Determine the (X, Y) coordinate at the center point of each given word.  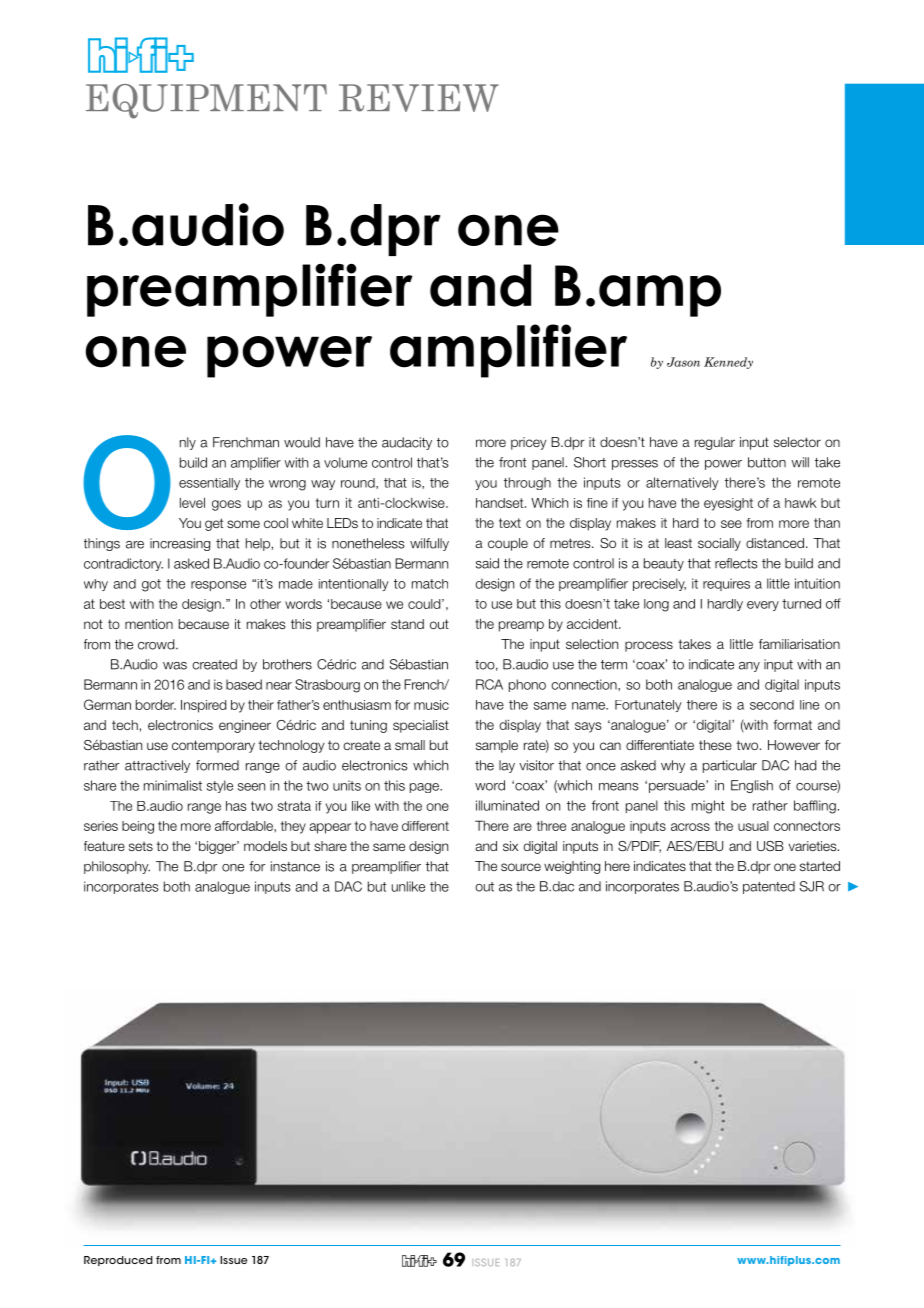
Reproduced (118, 1261)
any (749, 667)
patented (769, 887)
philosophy (117, 867)
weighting (572, 867)
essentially (209, 484)
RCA (489, 684)
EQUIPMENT (206, 101)
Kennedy (728, 363)
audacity (407, 443)
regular (715, 443)
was (175, 666)
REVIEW (419, 98)
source (521, 867)
